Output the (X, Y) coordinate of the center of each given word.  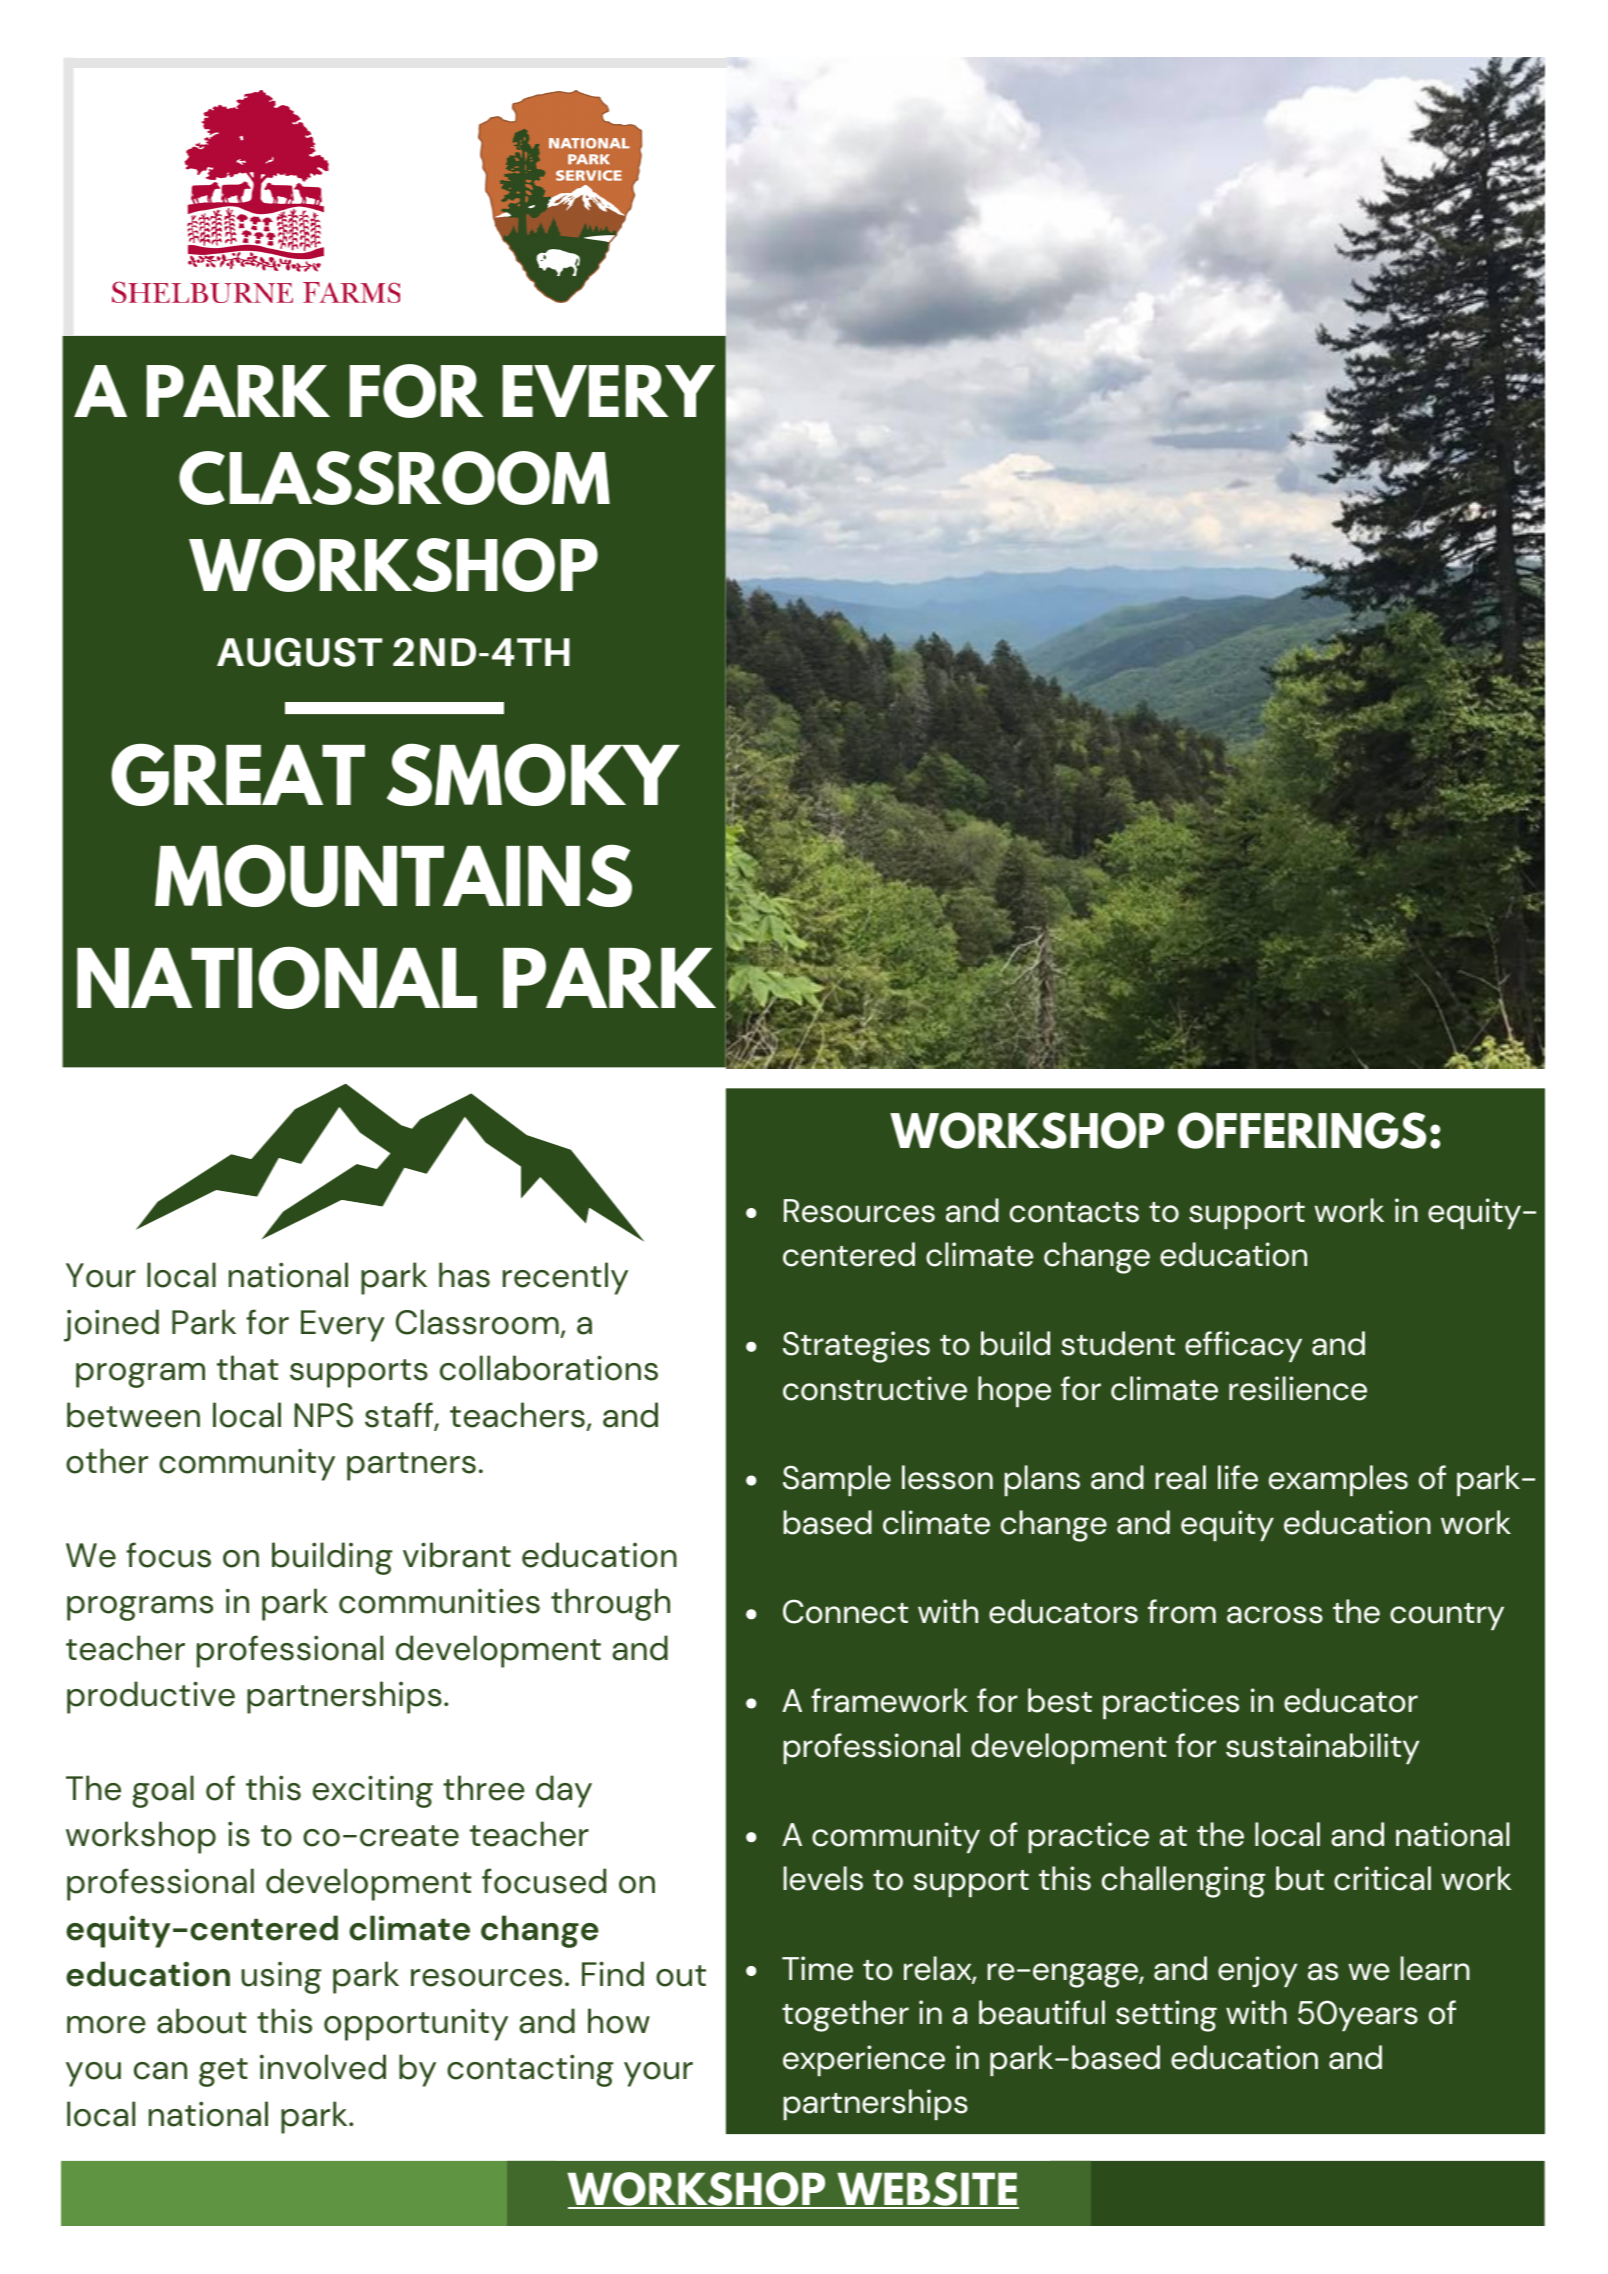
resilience (1298, 1388)
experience (864, 2060)
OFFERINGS (1302, 1130)
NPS (323, 1415)
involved (323, 2067)
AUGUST (299, 652)
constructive (875, 1388)
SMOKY (533, 774)
